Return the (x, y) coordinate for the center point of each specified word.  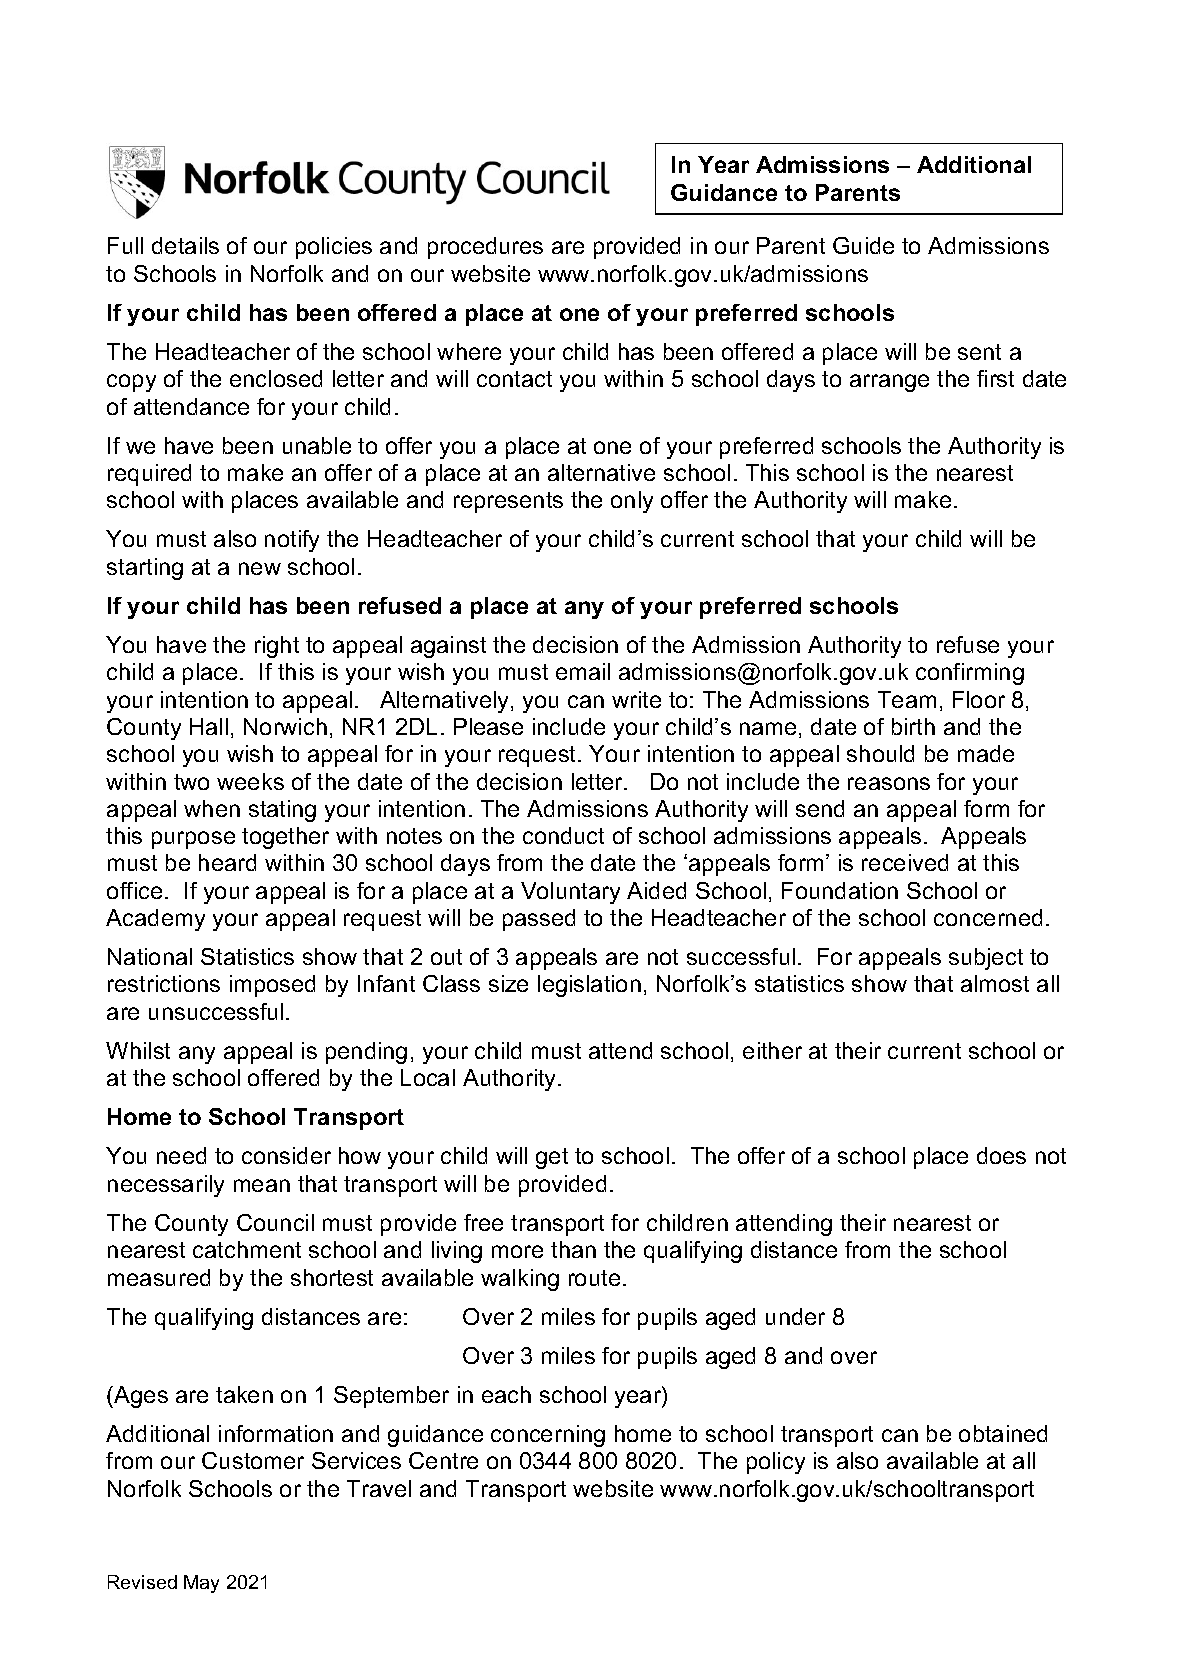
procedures (485, 248)
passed (539, 920)
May (201, 1584)
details (185, 245)
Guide (863, 245)
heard (227, 862)
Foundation (840, 890)
